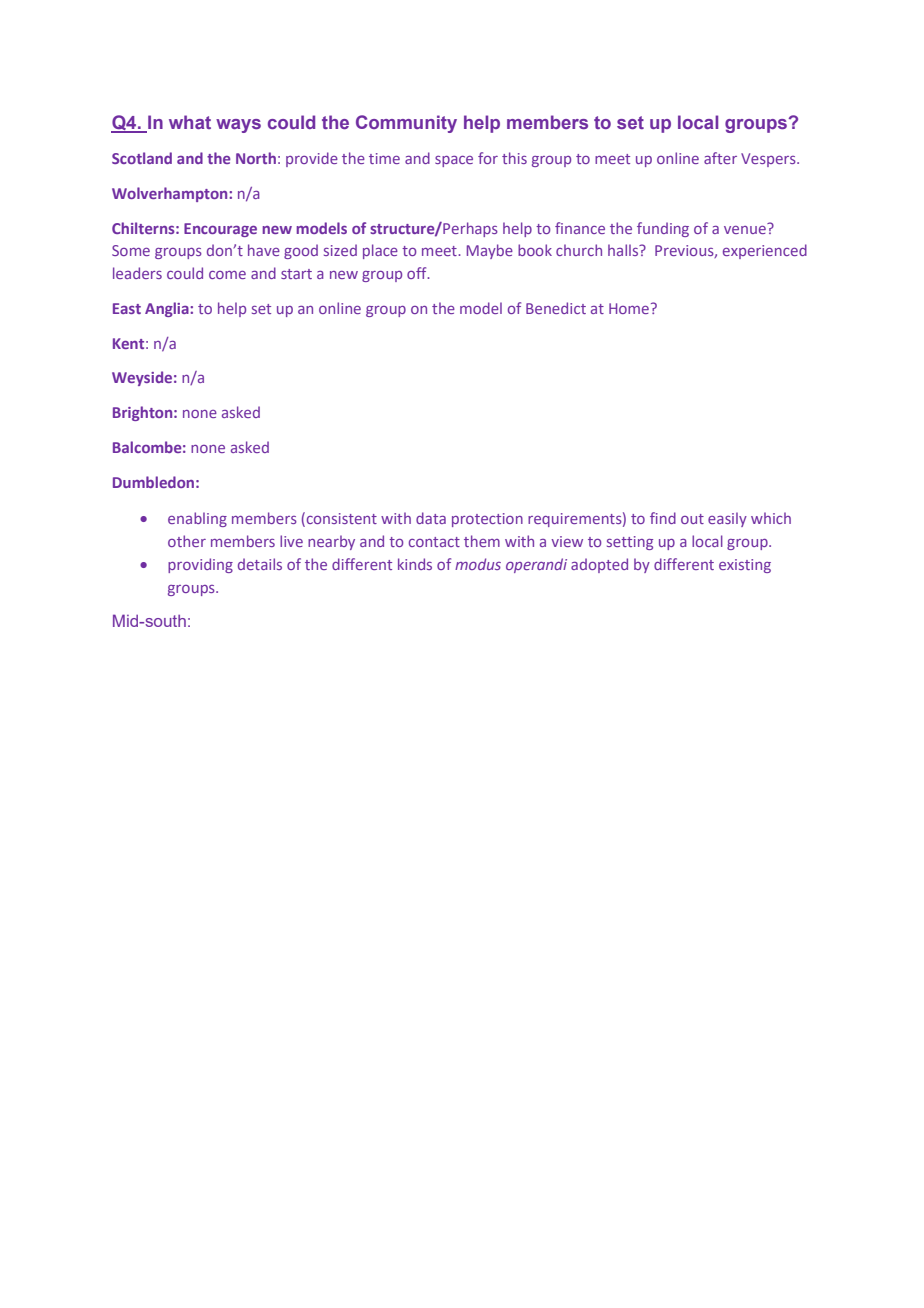 This page has height=1308, width=924. I want to click on contact, so click(434, 542).
